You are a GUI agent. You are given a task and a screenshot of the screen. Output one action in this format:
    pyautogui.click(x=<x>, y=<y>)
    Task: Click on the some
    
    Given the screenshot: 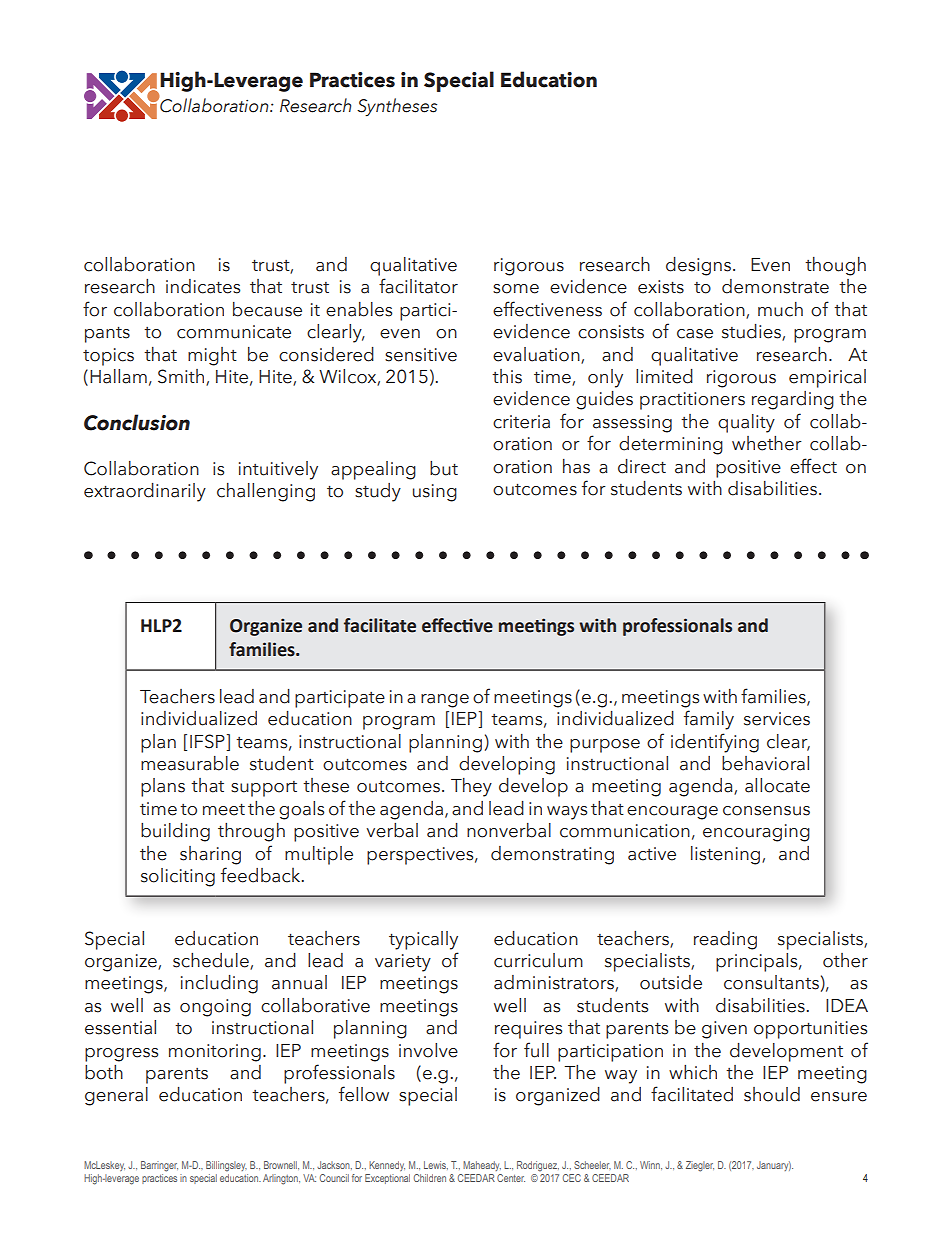 What is the action you would take?
    pyautogui.click(x=516, y=289)
